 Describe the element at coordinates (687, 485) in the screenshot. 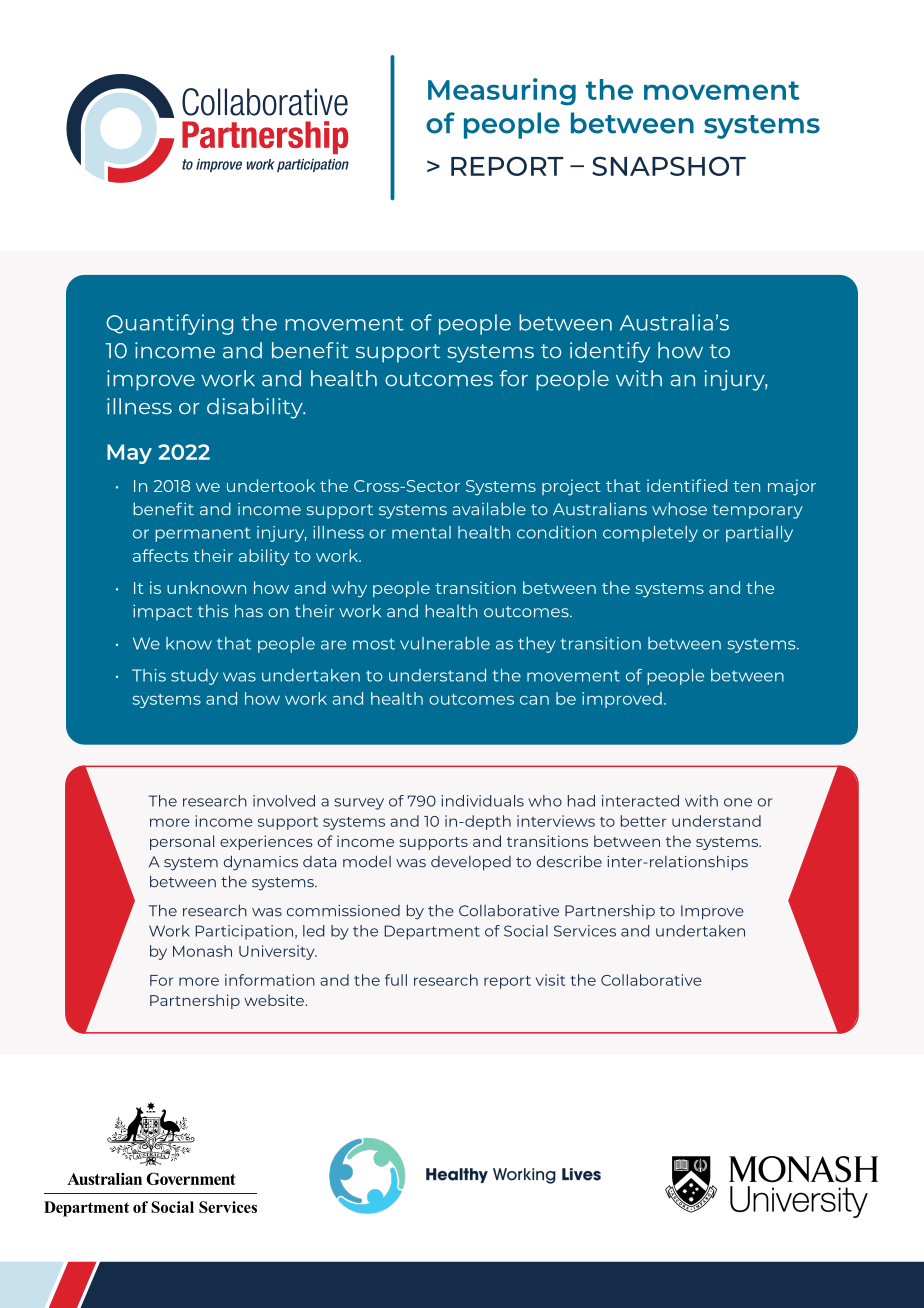

I see `identified` at that location.
